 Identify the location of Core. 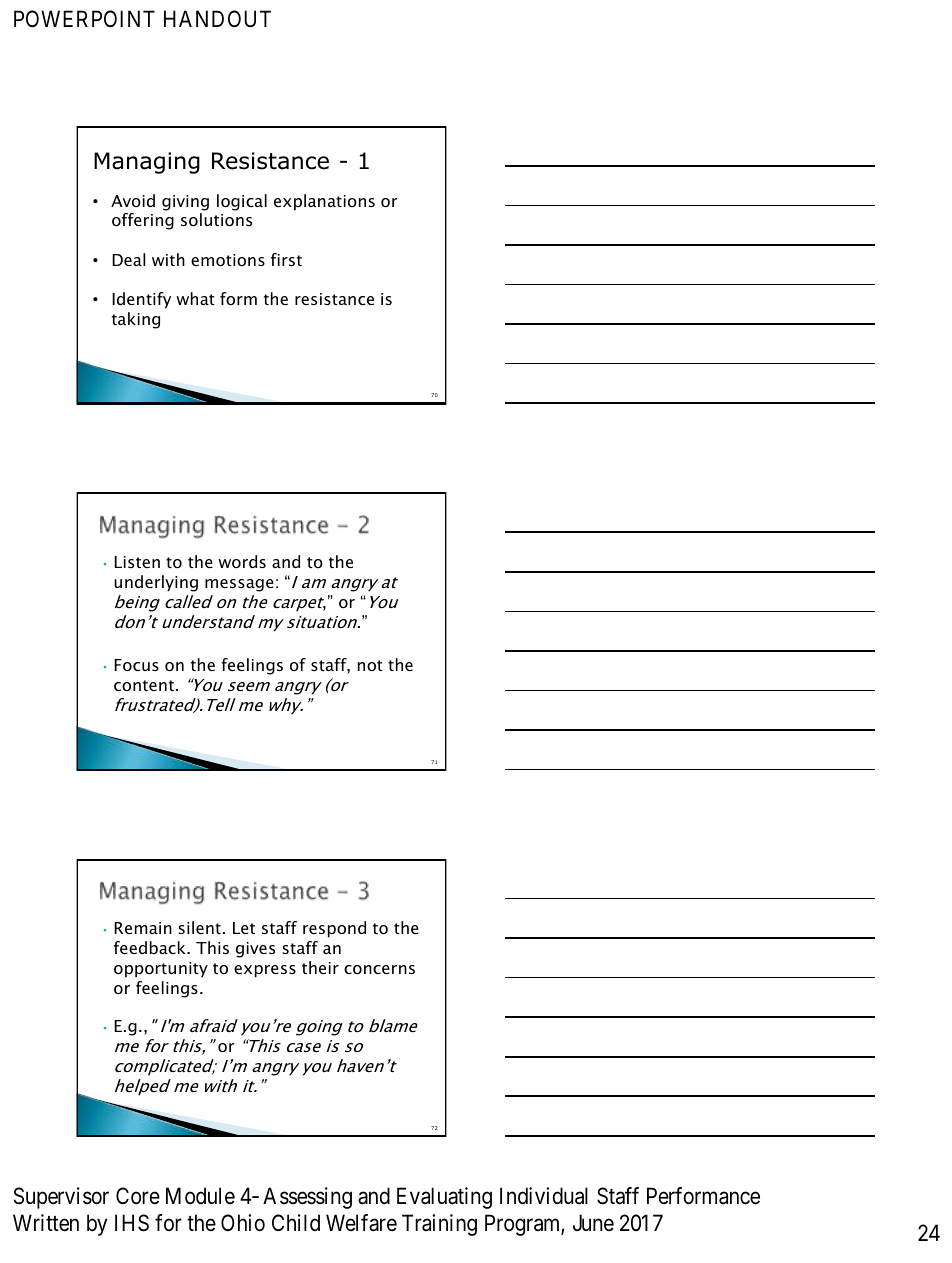
(138, 1195).
